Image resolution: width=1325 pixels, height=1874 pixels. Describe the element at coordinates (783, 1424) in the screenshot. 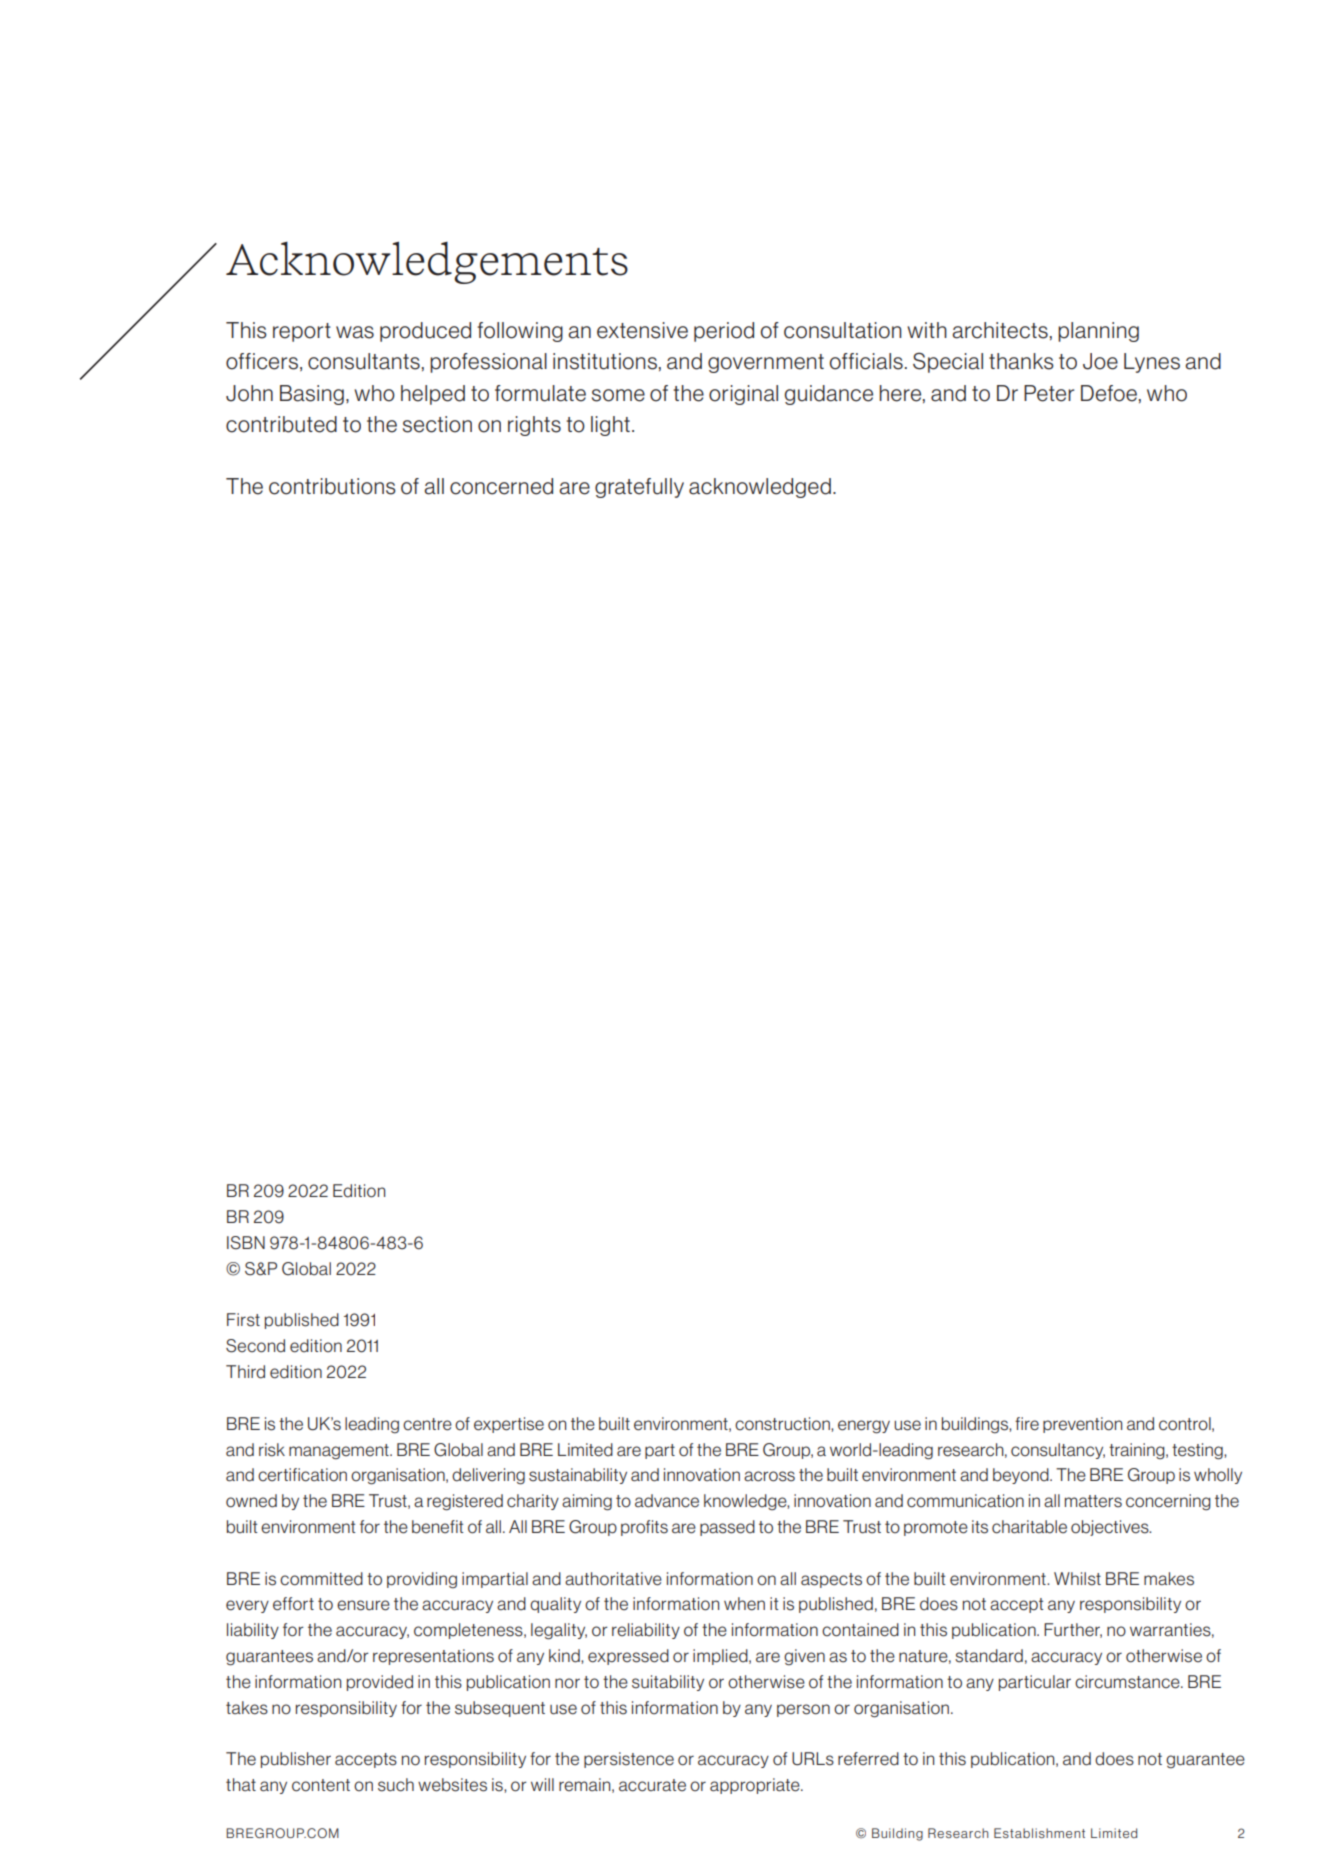

I see `construction` at that location.
